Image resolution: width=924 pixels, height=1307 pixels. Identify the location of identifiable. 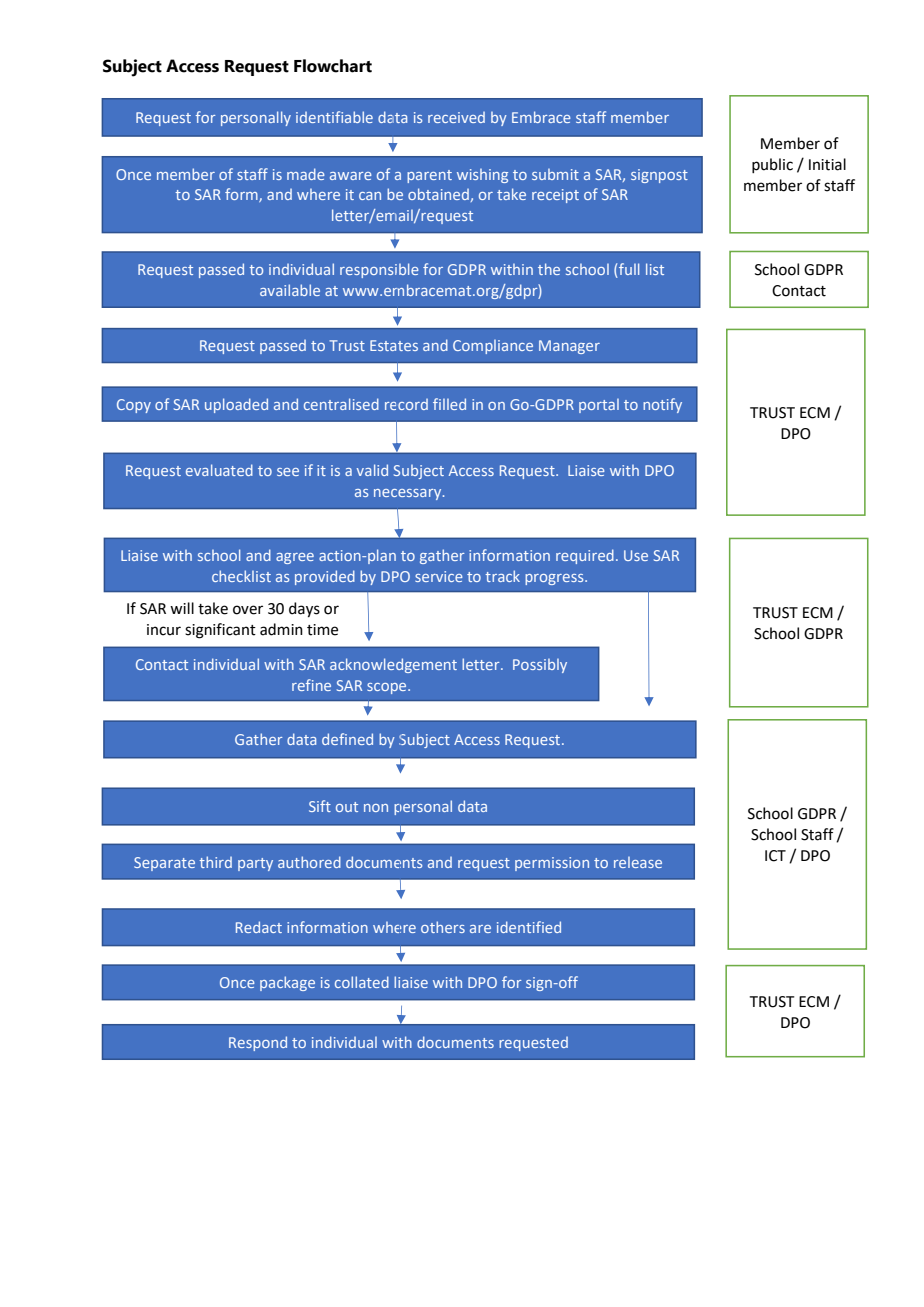
(334, 117).
